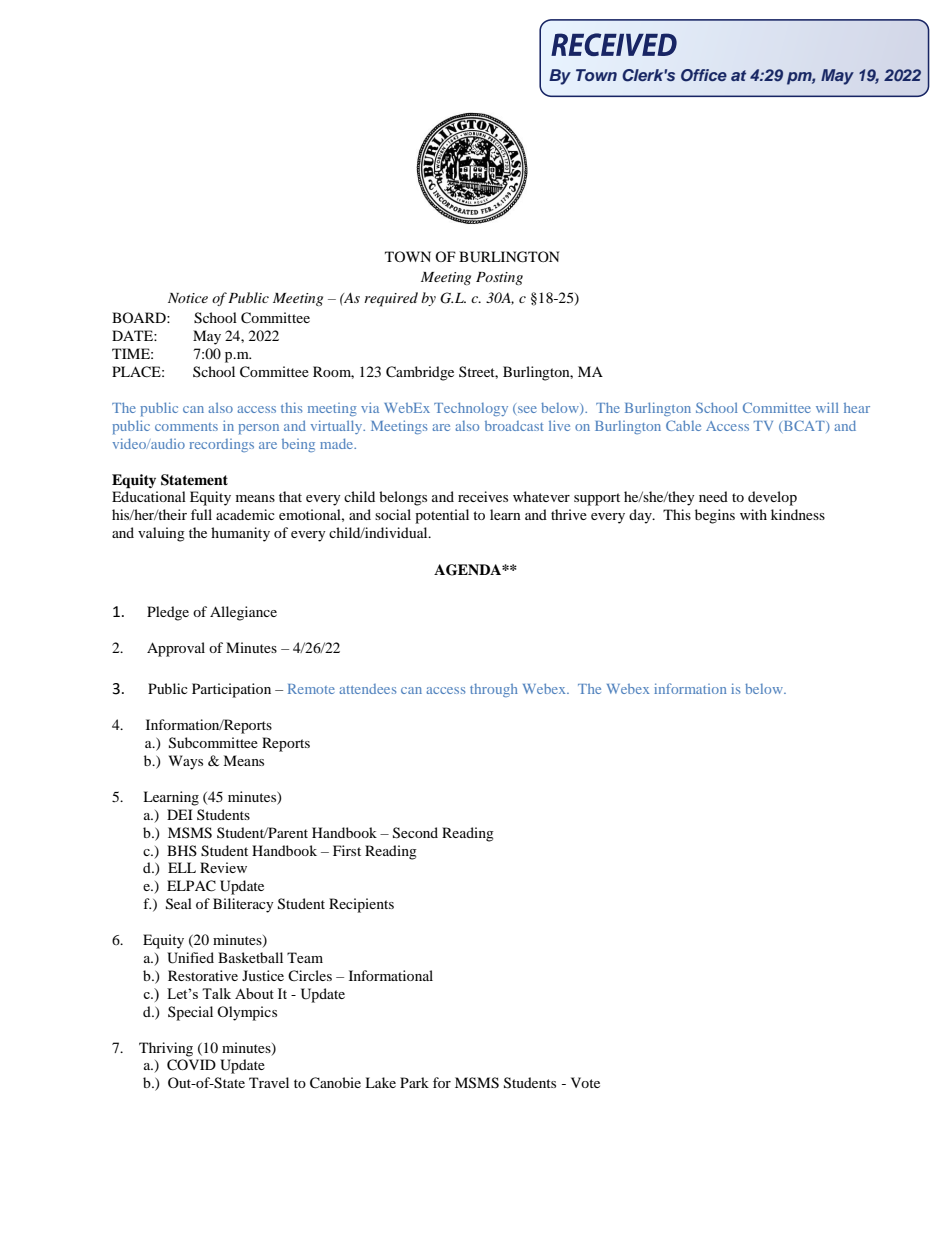 The width and height of the screenshot is (952, 1233). What do you see at coordinates (827, 407) in the screenshot?
I see `will` at bounding box center [827, 407].
